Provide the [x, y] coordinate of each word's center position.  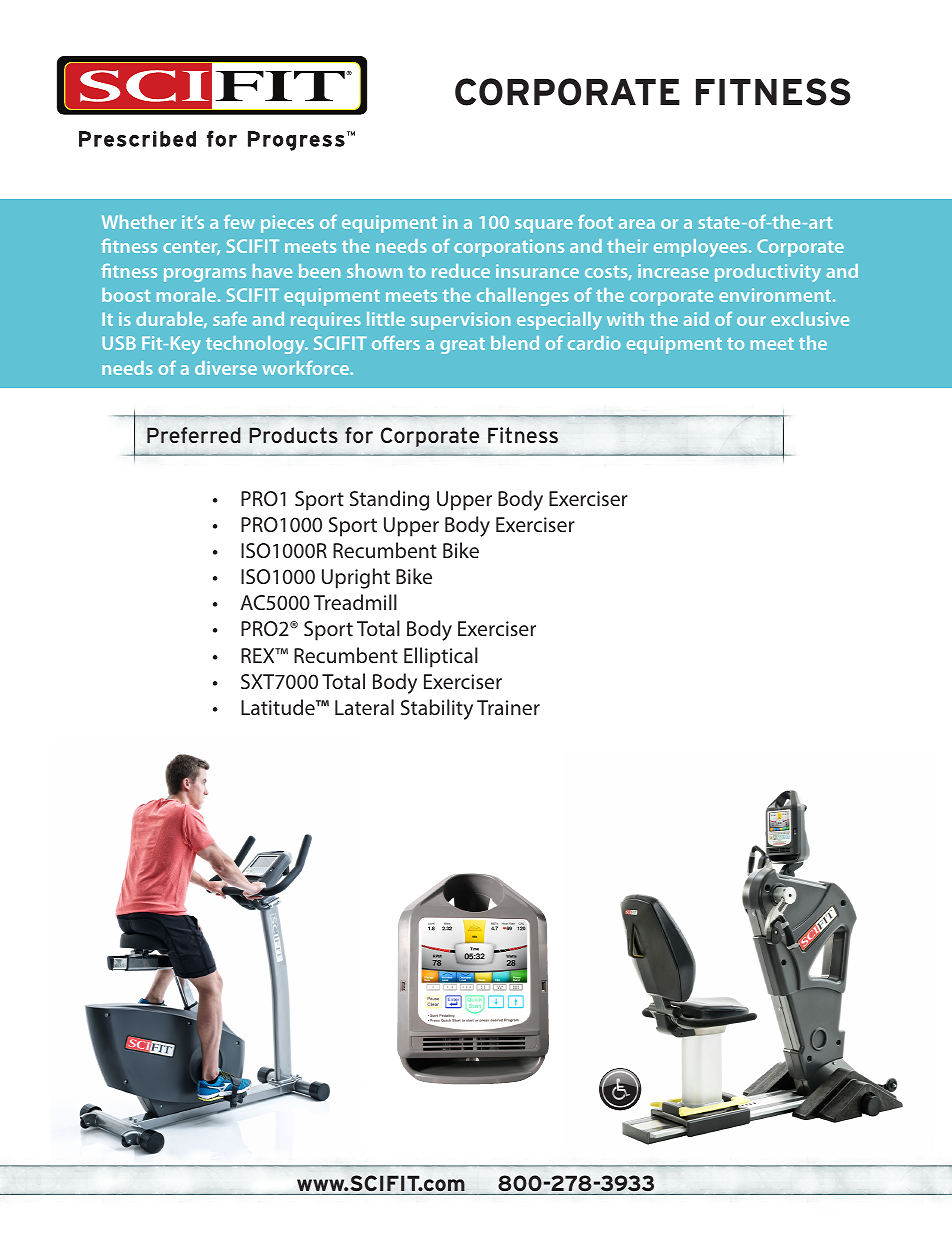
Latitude [279, 707]
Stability [437, 709]
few [239, 222]
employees [702, 248]
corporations [509, 248]
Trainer [508, 707]
